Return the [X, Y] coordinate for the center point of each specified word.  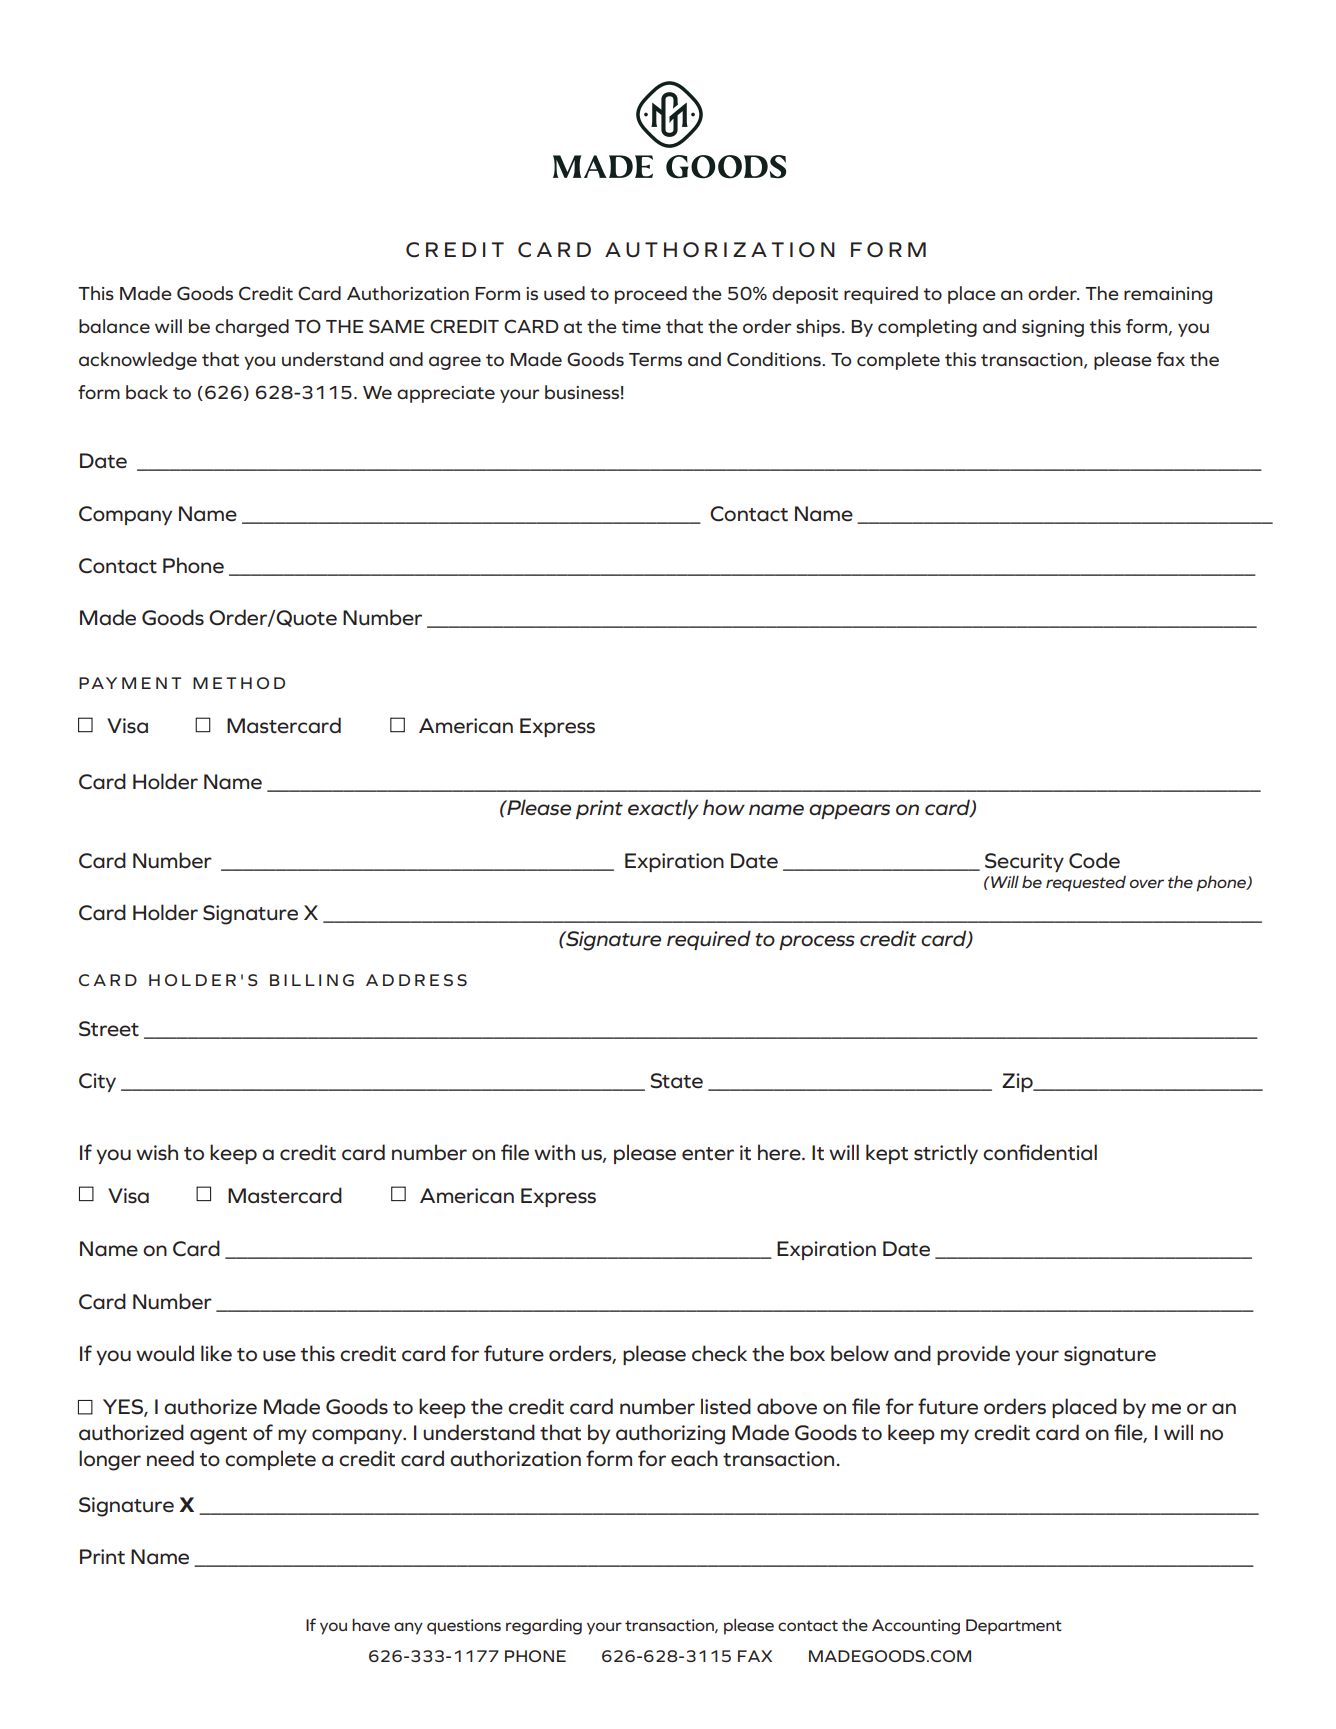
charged [252, 328]
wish [157, 1152]
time [641, 326]
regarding [544, 1627]
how [724, 807]
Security [1024, 862]
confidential [1040, 1152]
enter [708, 1154]
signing [1053, 328]
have [371, 1624]
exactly [663, 809]
